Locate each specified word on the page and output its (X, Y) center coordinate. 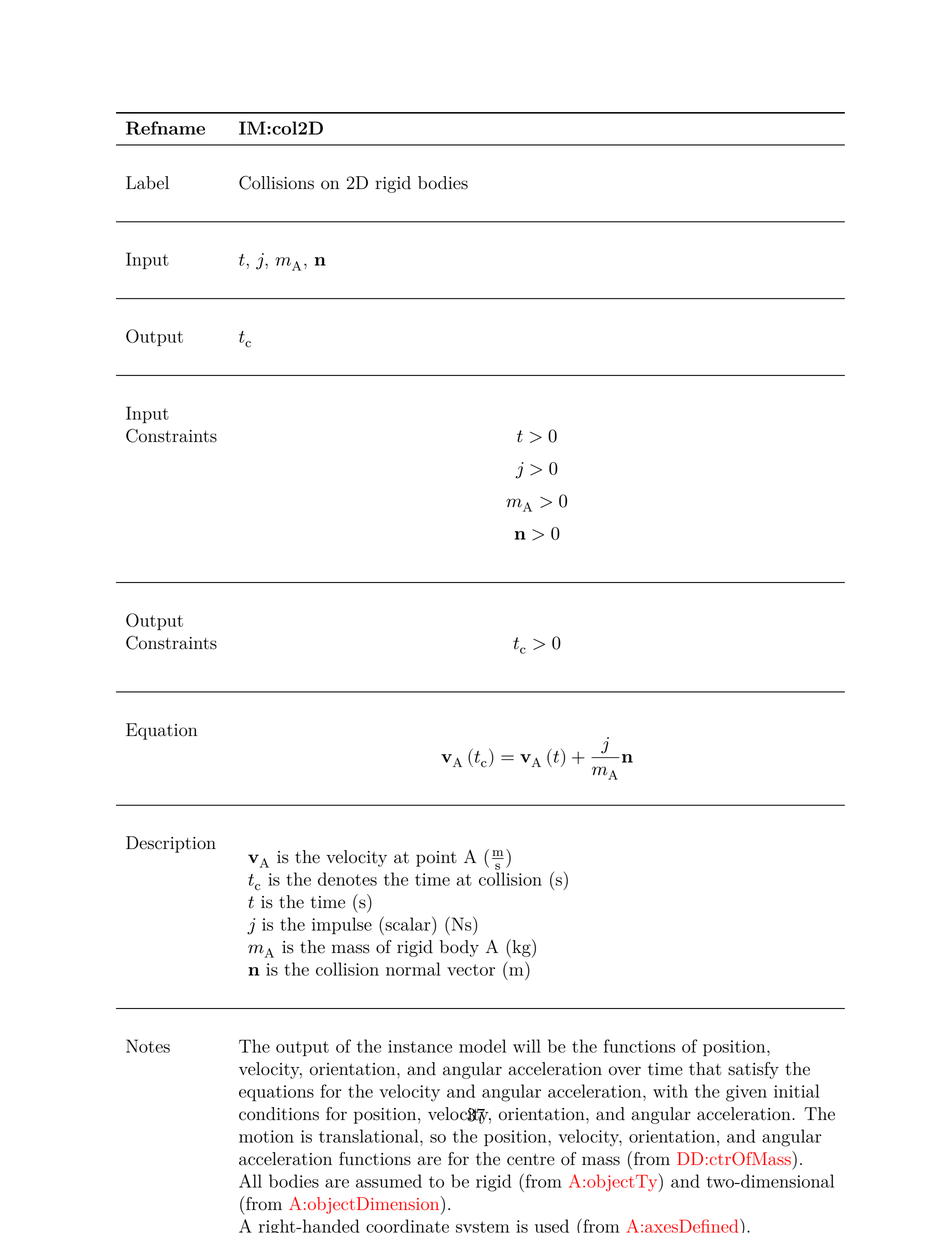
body (459, 948)
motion (266, 1136)
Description (171, 844)
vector (471, 970)
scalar (408, 923)
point (436, 859)
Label (147, 183)
